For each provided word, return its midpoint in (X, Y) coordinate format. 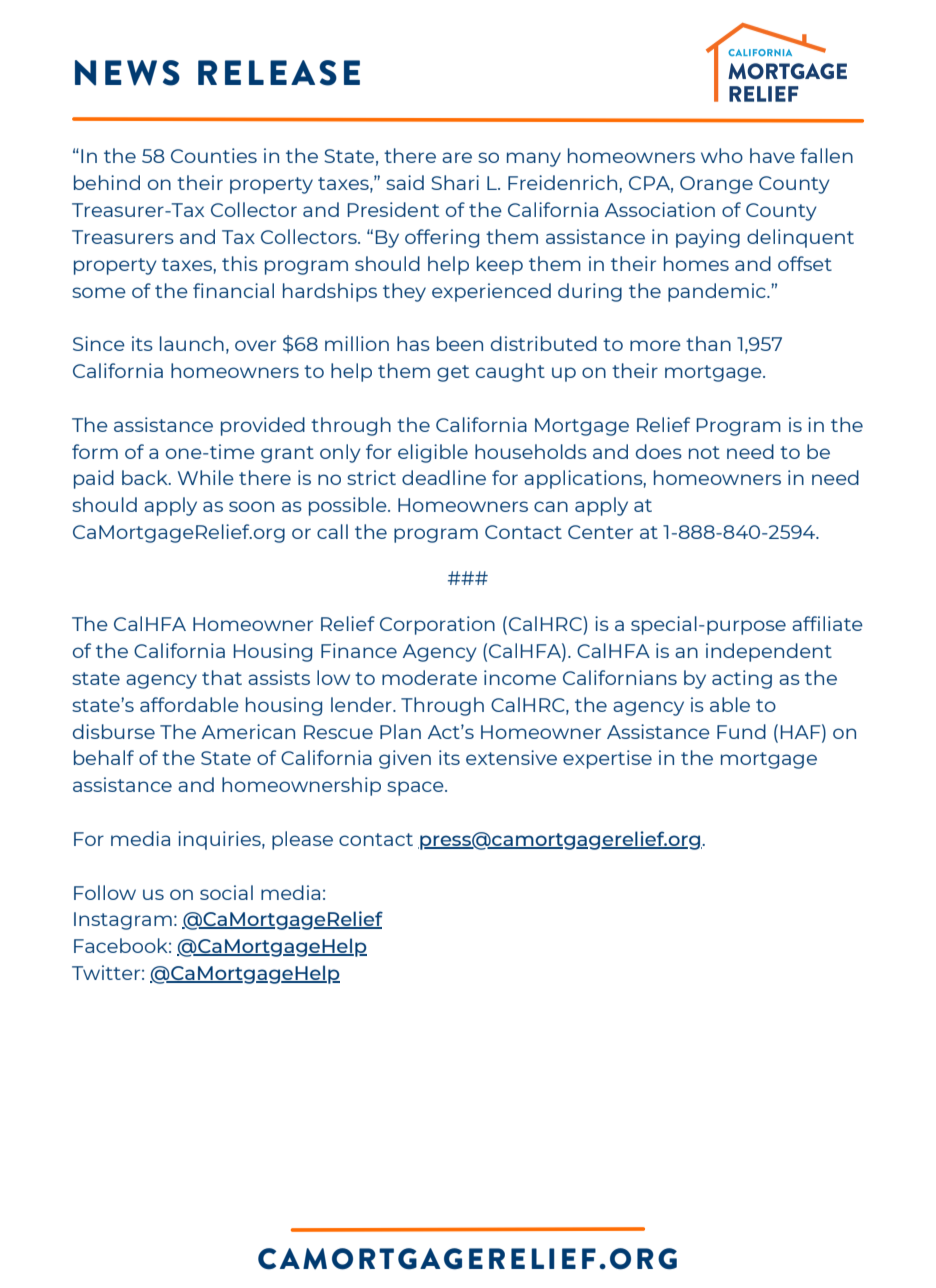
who (722, 155)
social (226, 892)
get (453, 373)
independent (769, 652)
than (708, 343)
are (457, 157)
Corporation (437, 625)
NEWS (127, 73)
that (222, 677)
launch (192, 343)
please (302, 840)
